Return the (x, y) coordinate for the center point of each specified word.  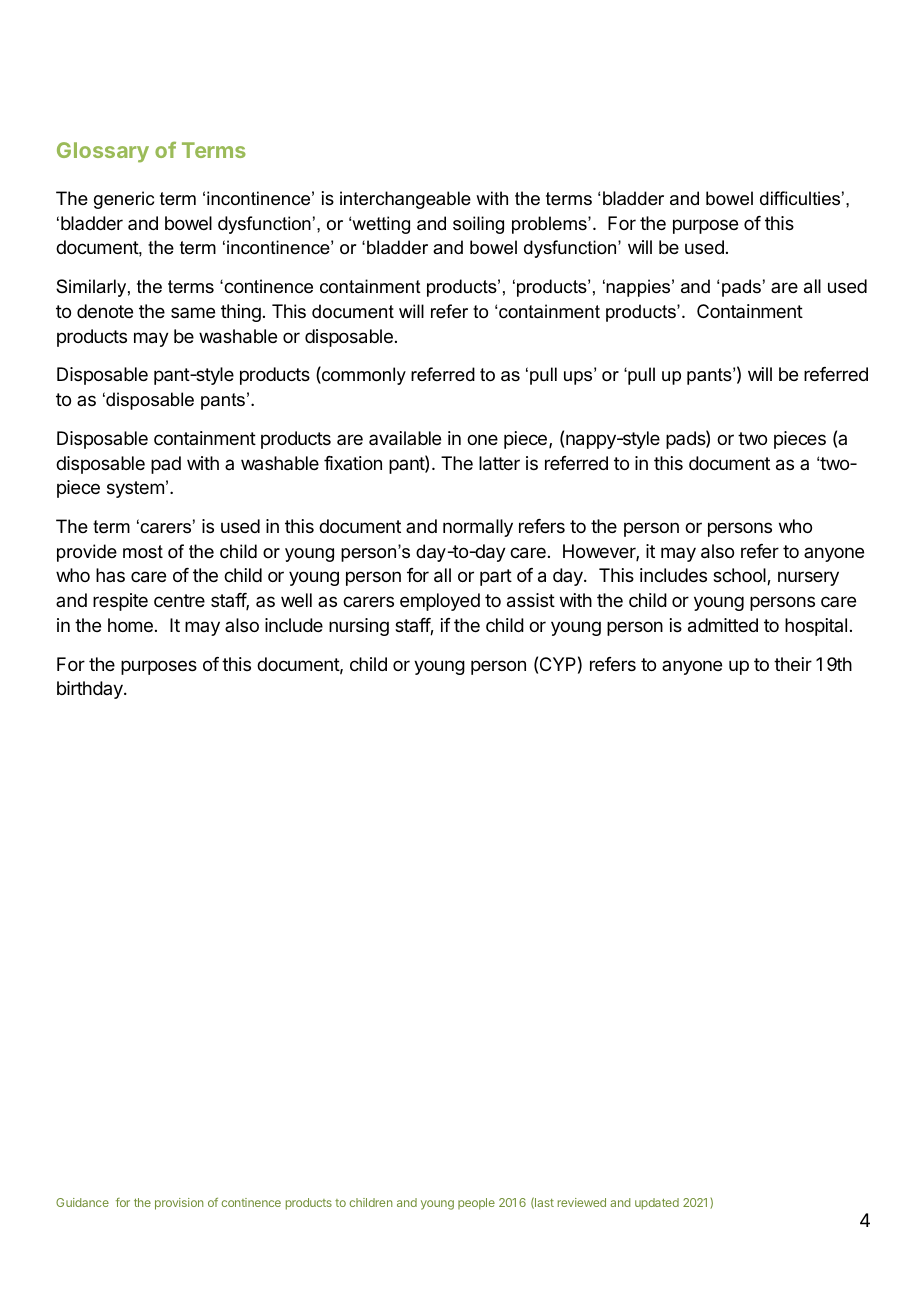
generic (124, 200)
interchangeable (405, 200)
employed (440, 602)
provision (179, 1204)
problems (550, 225)
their (793, 664)
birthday (91, 690)
